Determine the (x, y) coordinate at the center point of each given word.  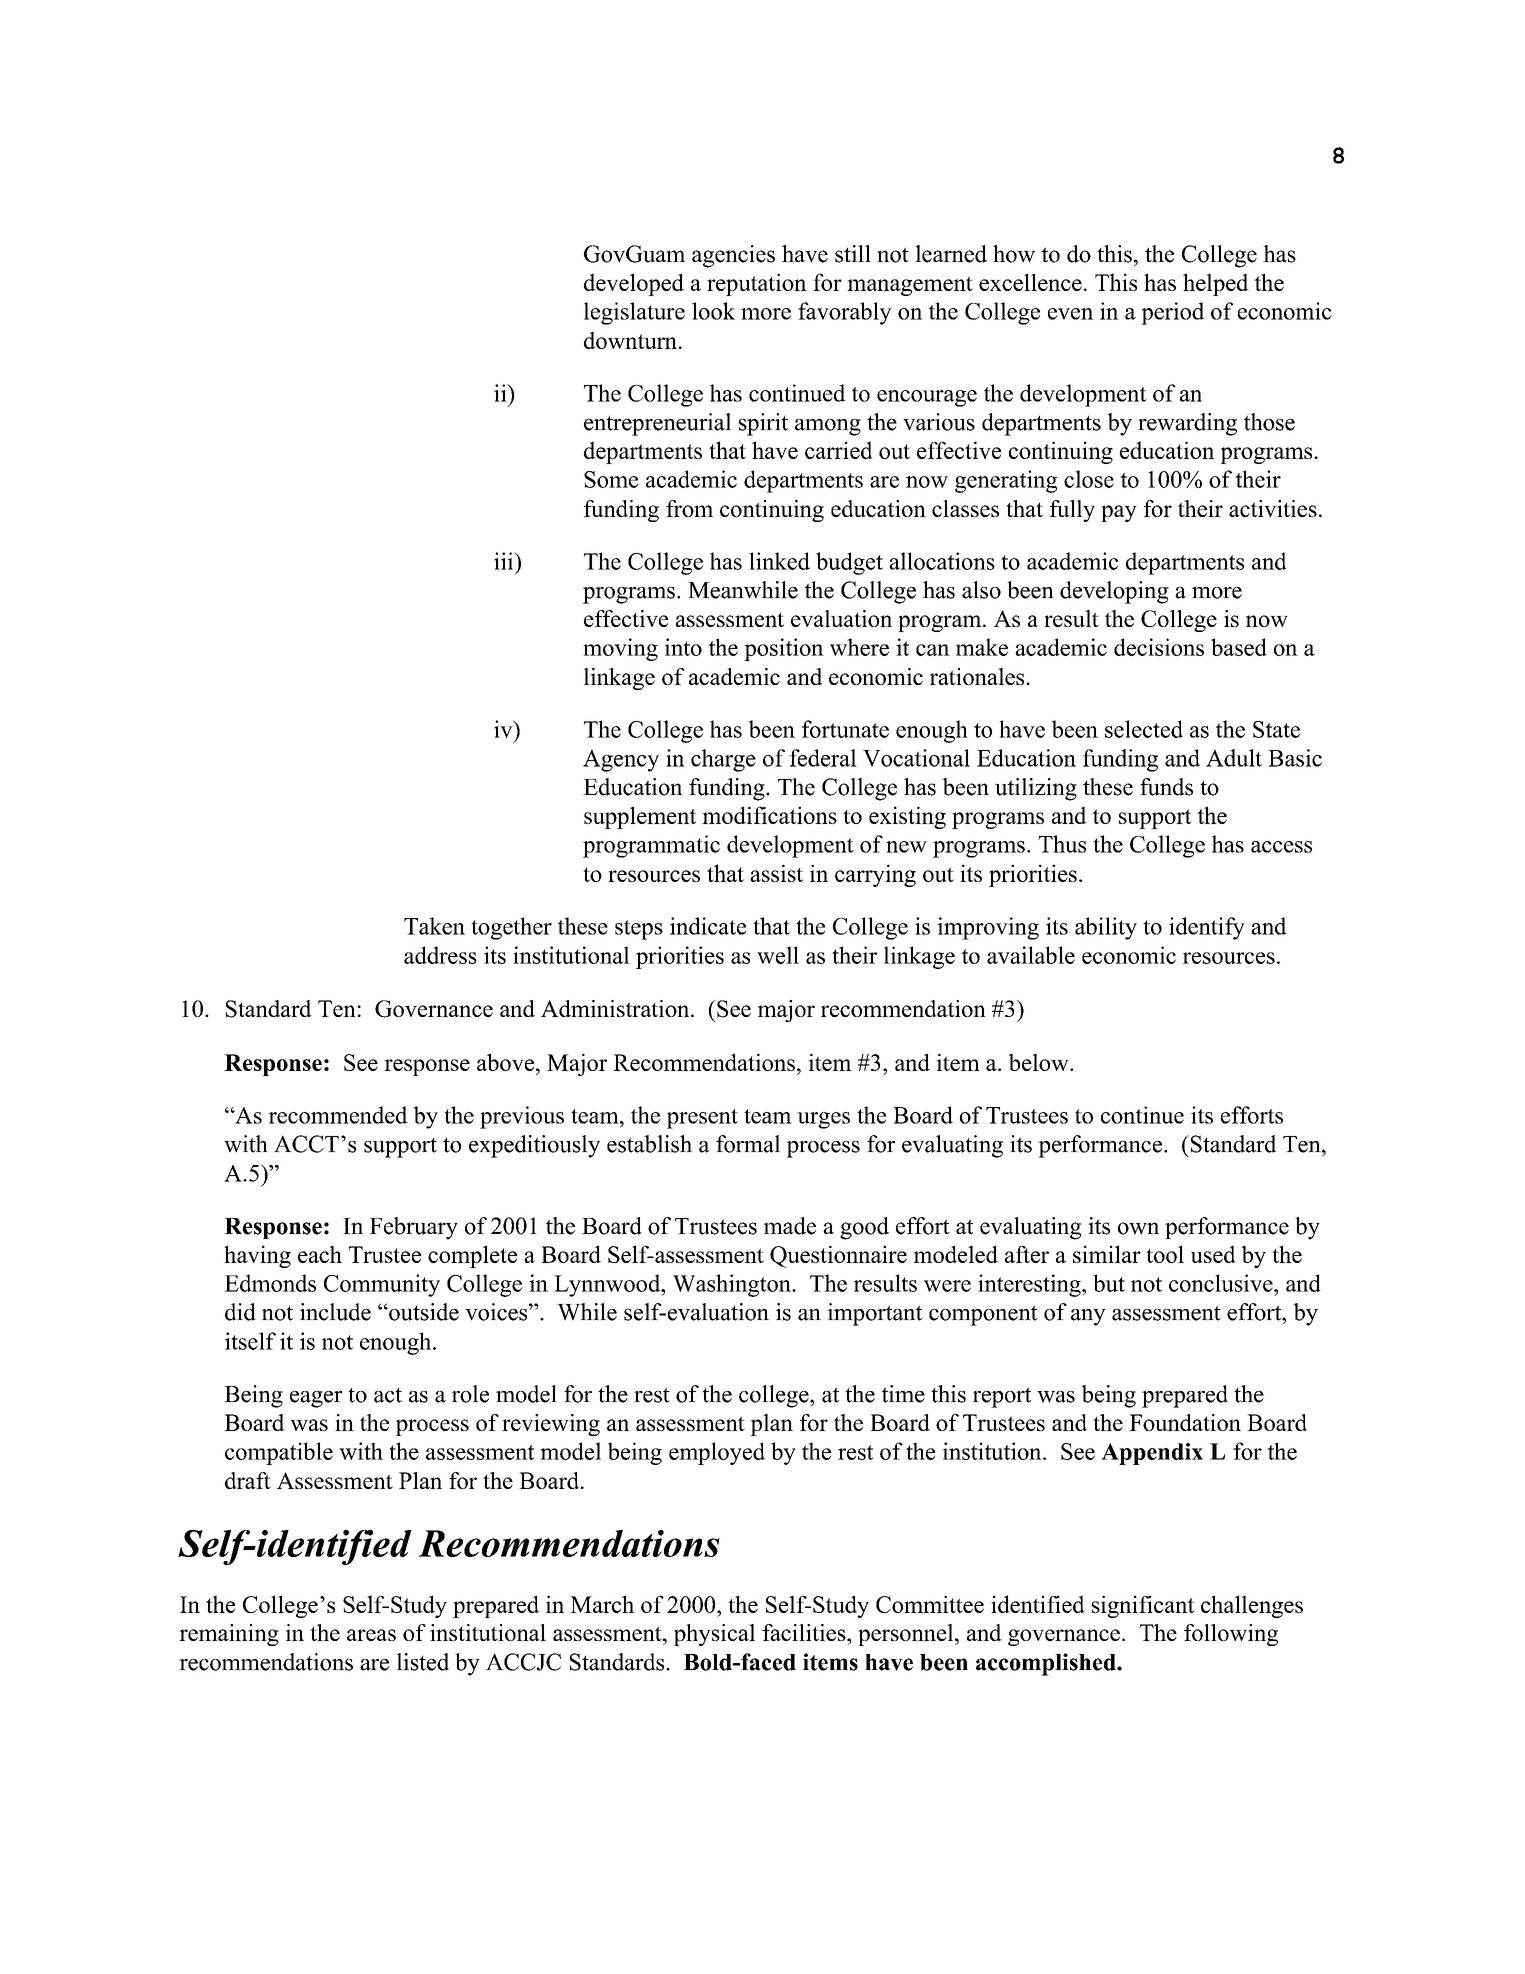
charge (723, 760)
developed (634, 284)
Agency (621, 760)
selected (1144, 729)
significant (1143, 1606)
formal (748, 1144)
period (1172, 313)
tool (1165, 1254)
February (414, 1228)
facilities (805, 1632)
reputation (757, 284)
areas (371, 1635)
